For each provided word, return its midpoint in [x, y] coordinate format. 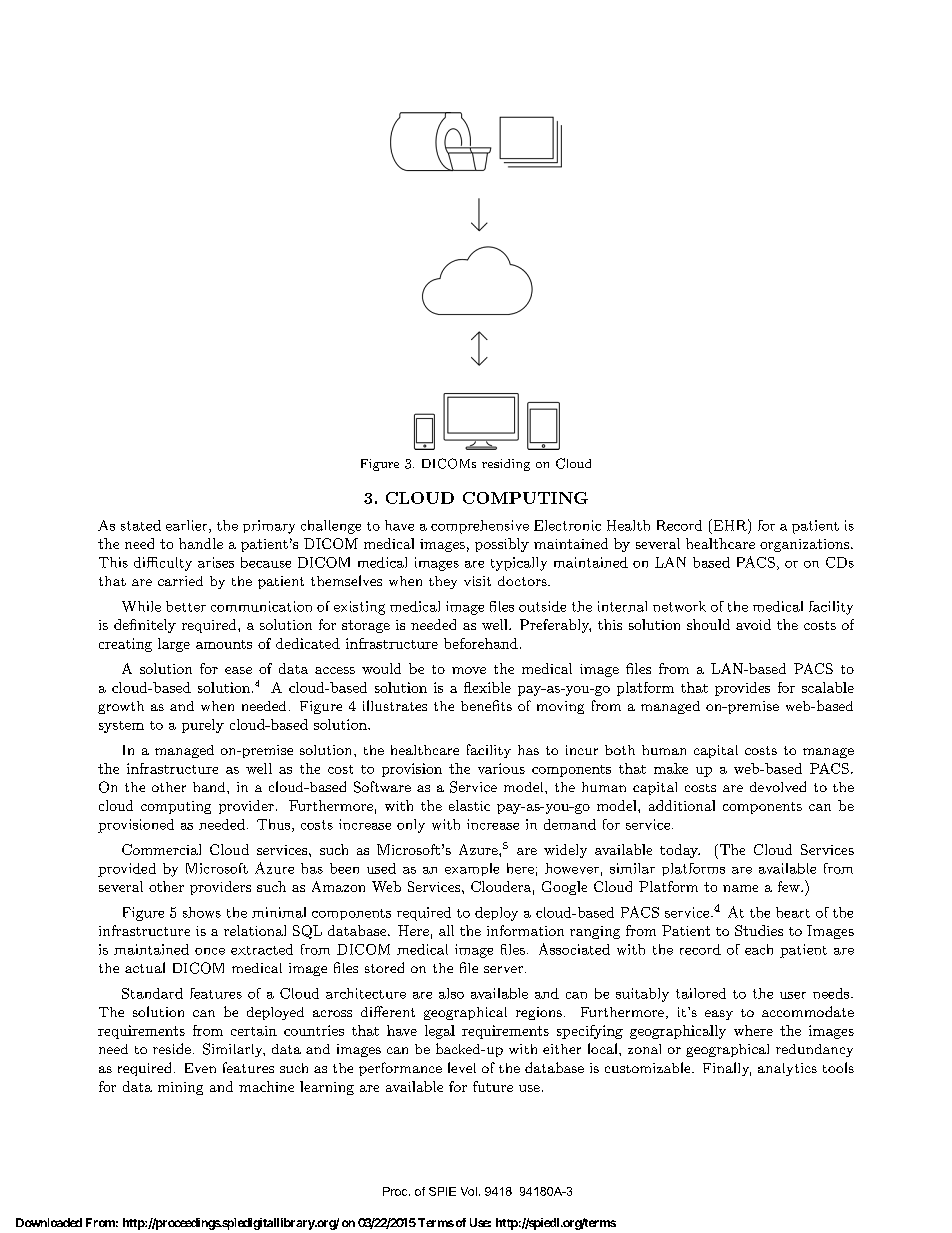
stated [141, 525]
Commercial [161, 849]
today [680, 851]
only [411, 826]
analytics [787, 1069]
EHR [729, 525]
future [493, 1086]
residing [506, 465]
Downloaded [49, 1222]
